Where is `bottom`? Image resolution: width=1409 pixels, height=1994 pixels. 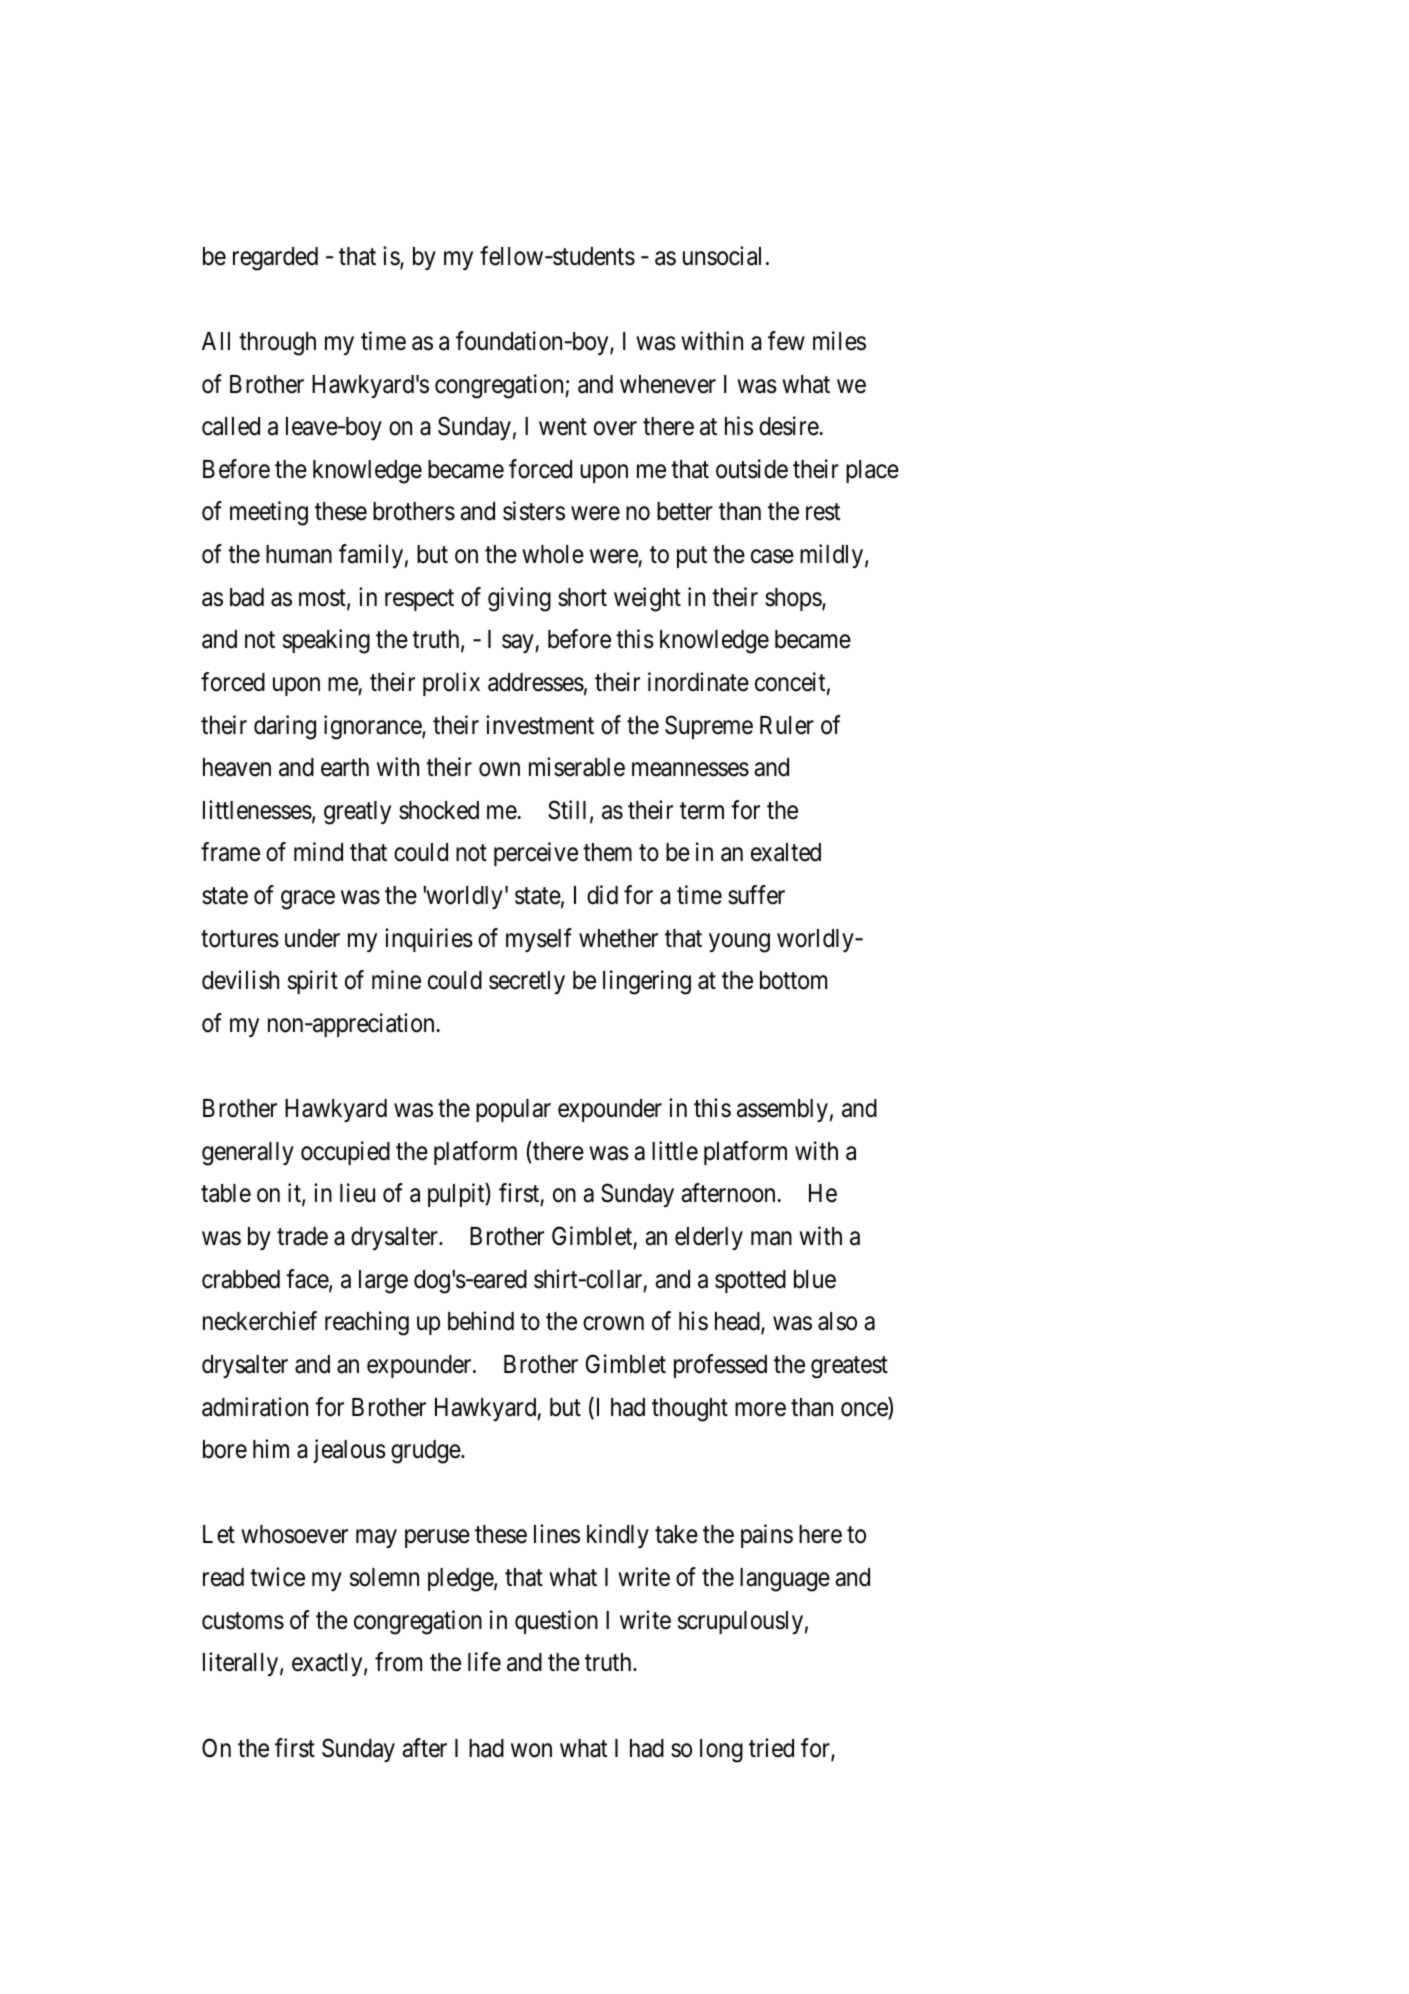 bottom is located at coordinates (793, 980).
